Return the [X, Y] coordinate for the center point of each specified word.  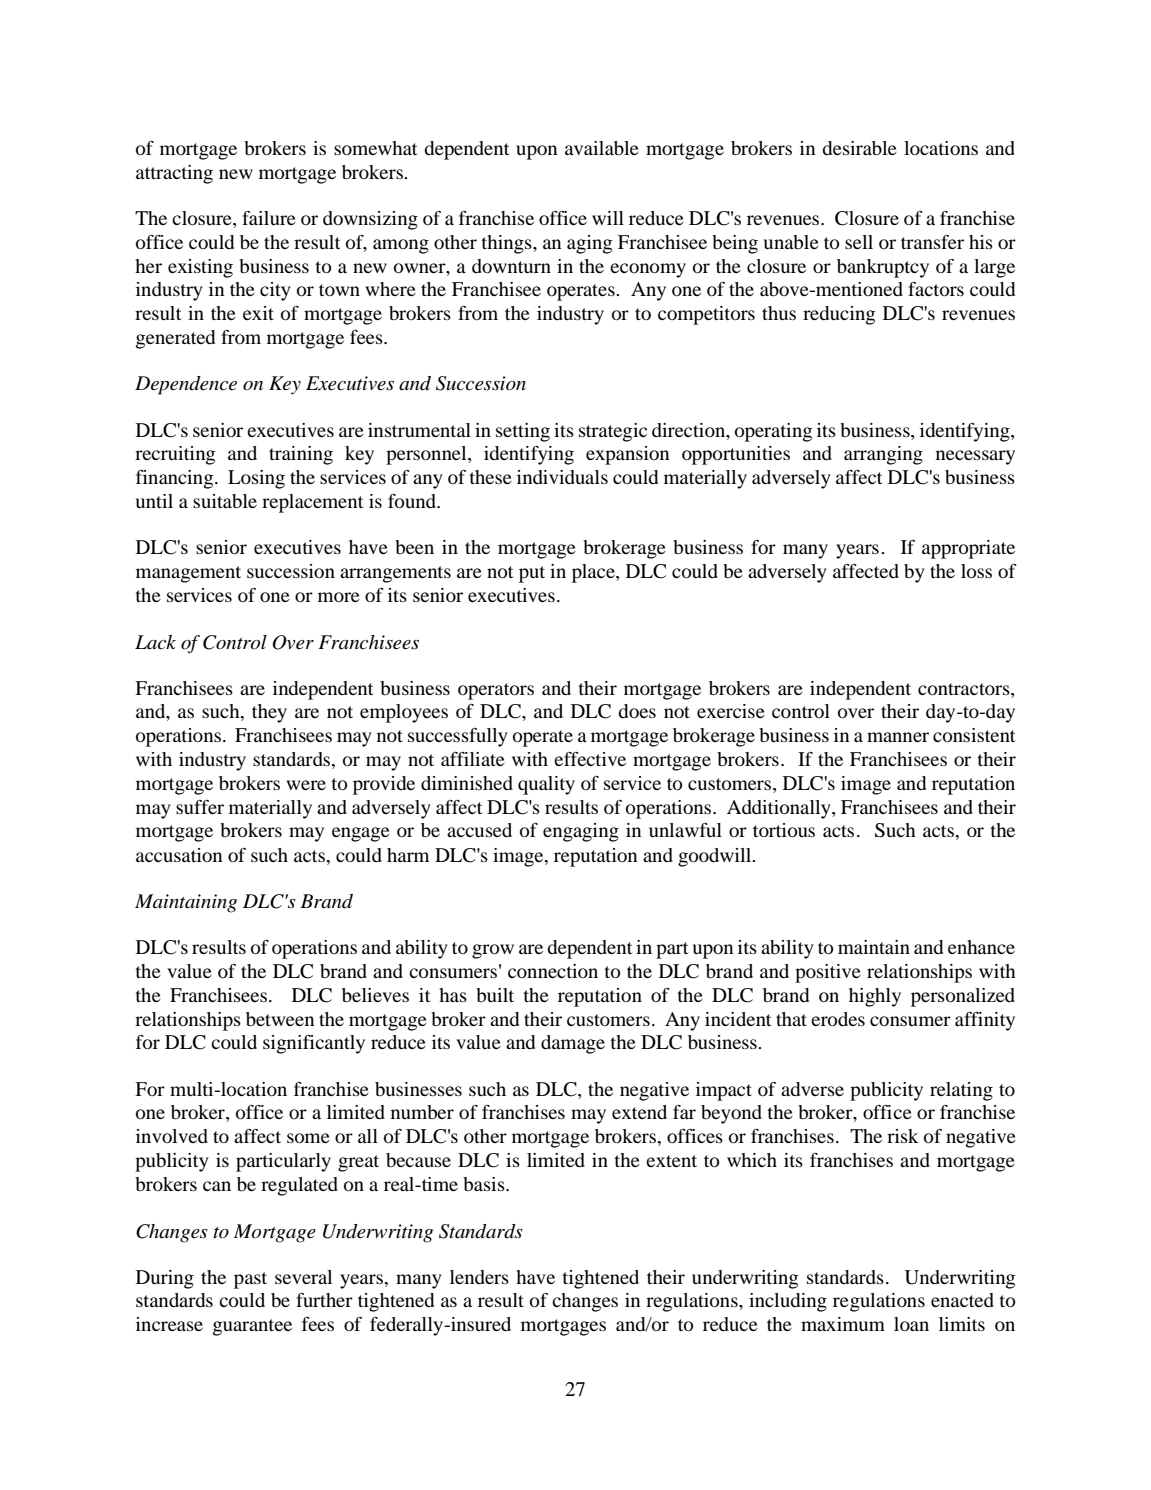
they [269, 713]
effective [590, 759]
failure [269, 218]
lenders [479, 1277]
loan [911, 1324]
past [250, 1280]
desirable [859, 148]
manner [898, 737]
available [602, 148]
